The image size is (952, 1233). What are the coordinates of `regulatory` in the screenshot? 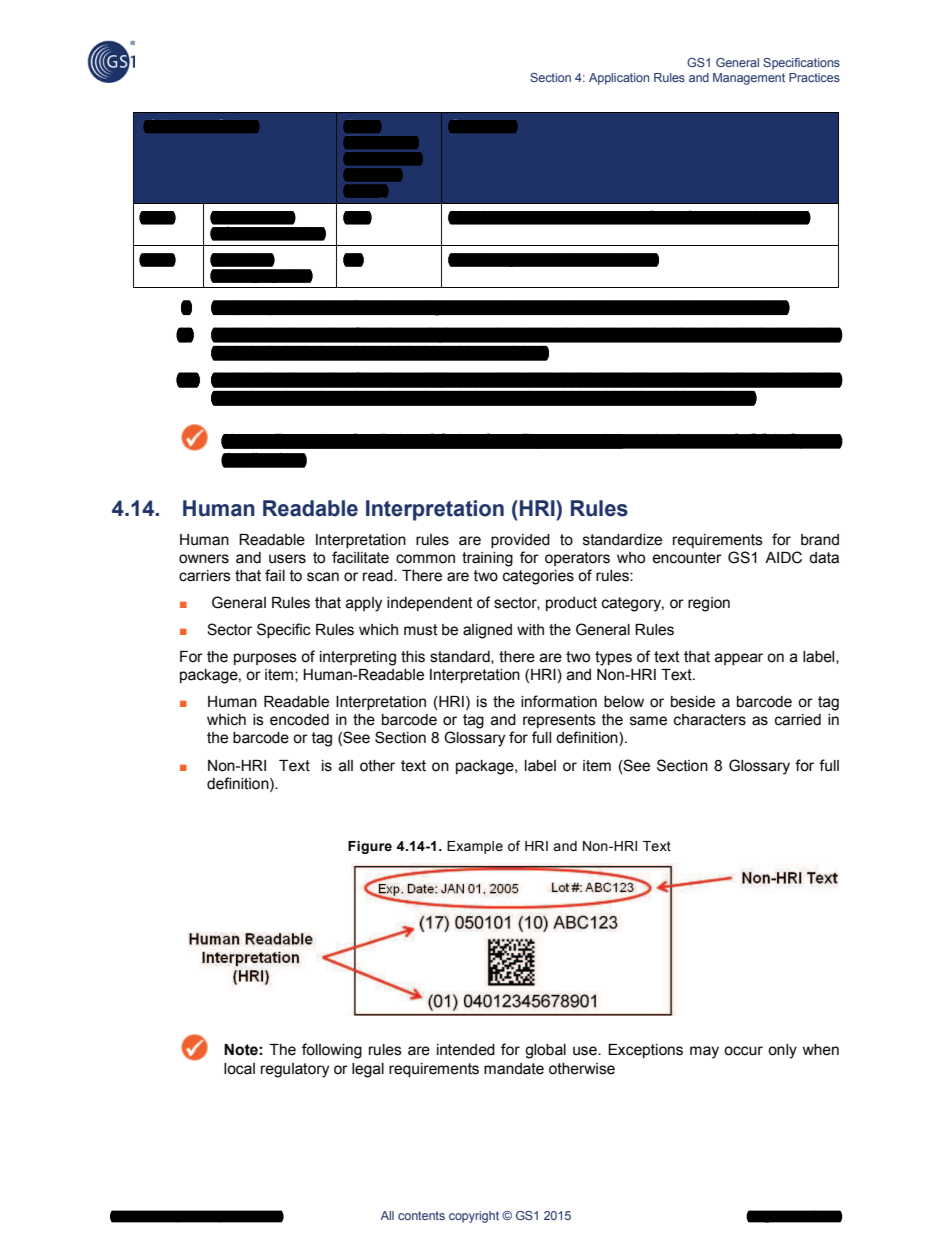 It's located at (295, 1070).
